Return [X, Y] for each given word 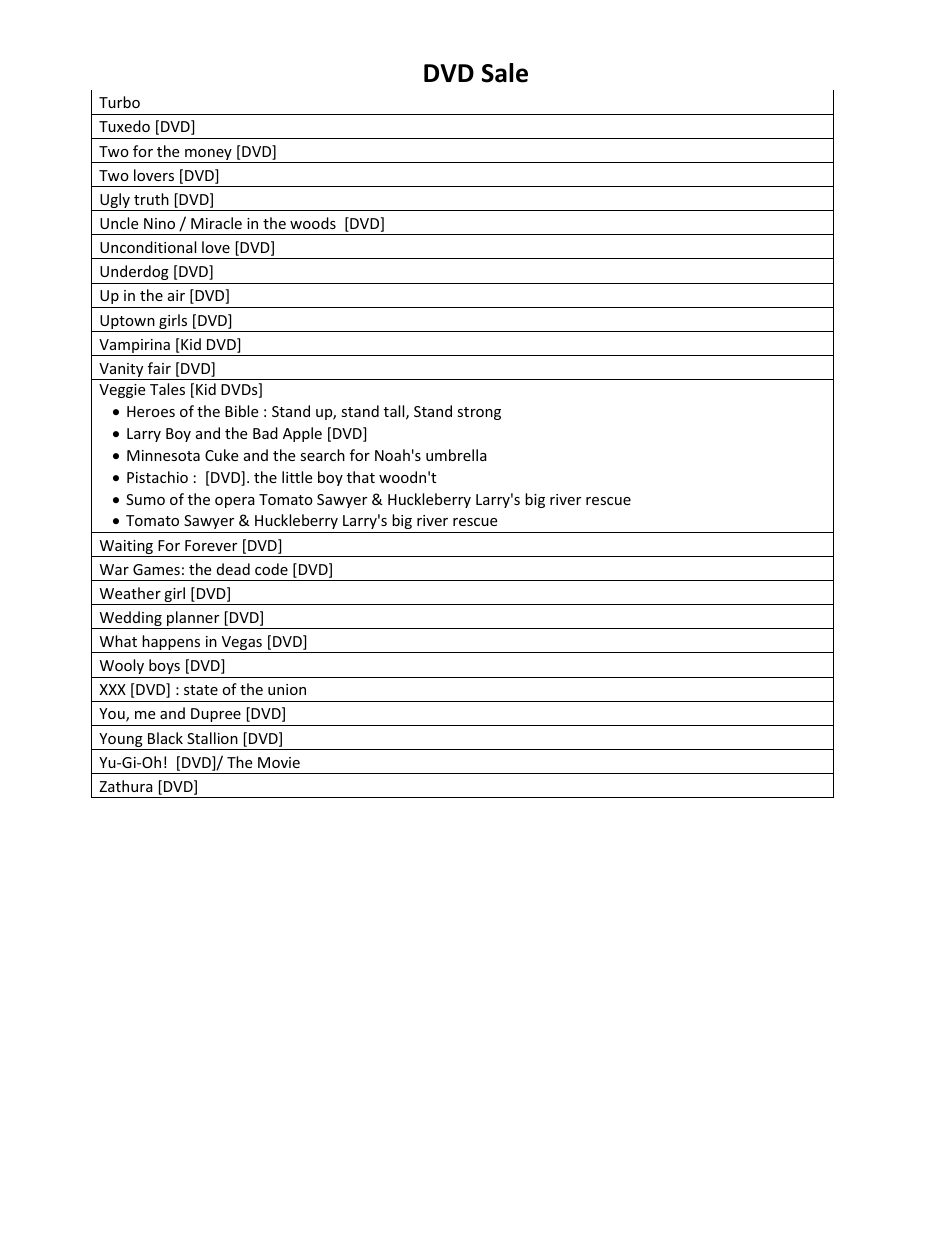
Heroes [151, 411]
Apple [302, 434]
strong [479, 413]
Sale [505, 73]
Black [165, 738]
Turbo [119, 102]
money [208, 156]
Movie [279, 762]
